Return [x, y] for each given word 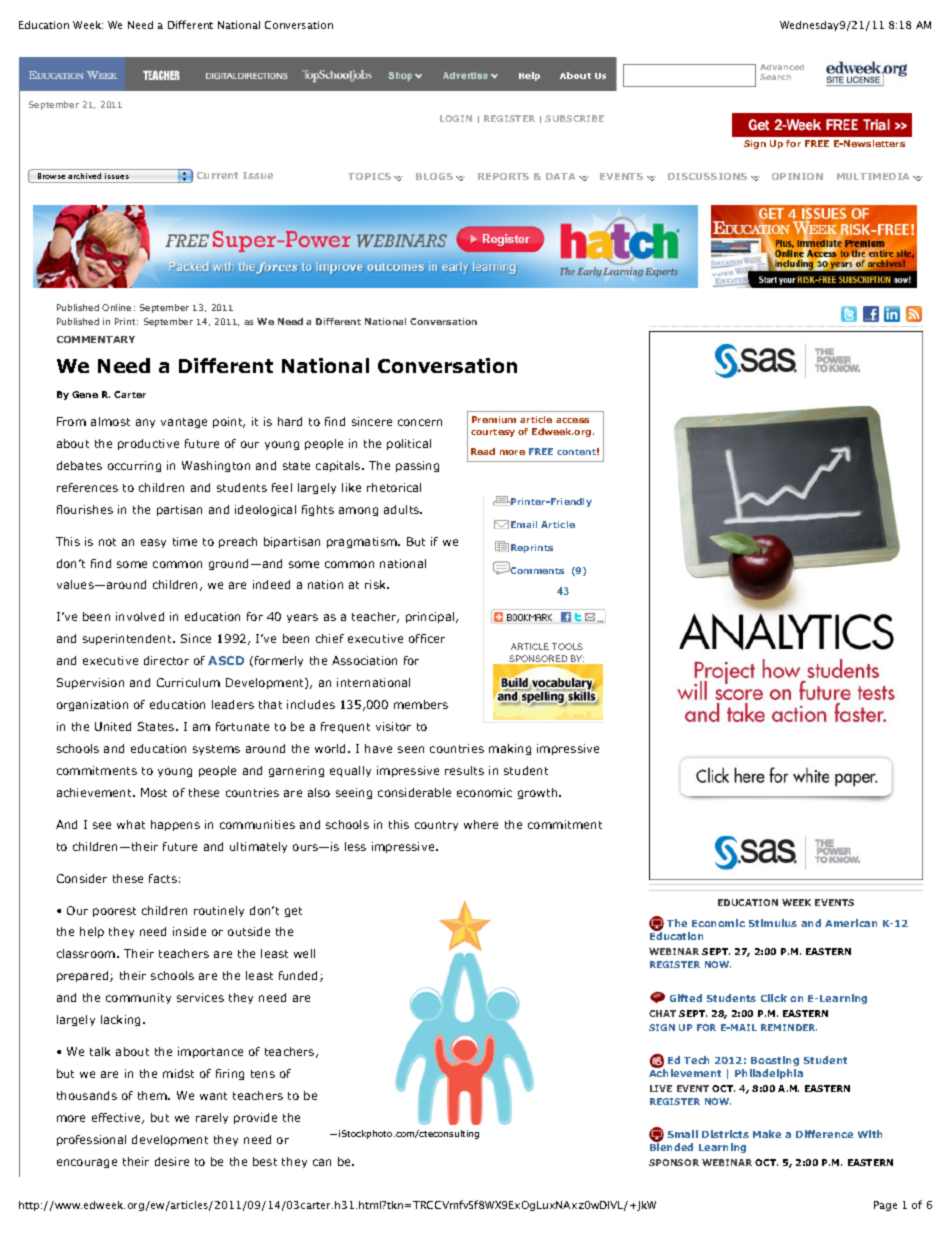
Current [217, 175]
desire [172, 1161]
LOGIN [456, 118]
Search [775, 77]
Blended [671, 1147]
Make [767, 1134]
